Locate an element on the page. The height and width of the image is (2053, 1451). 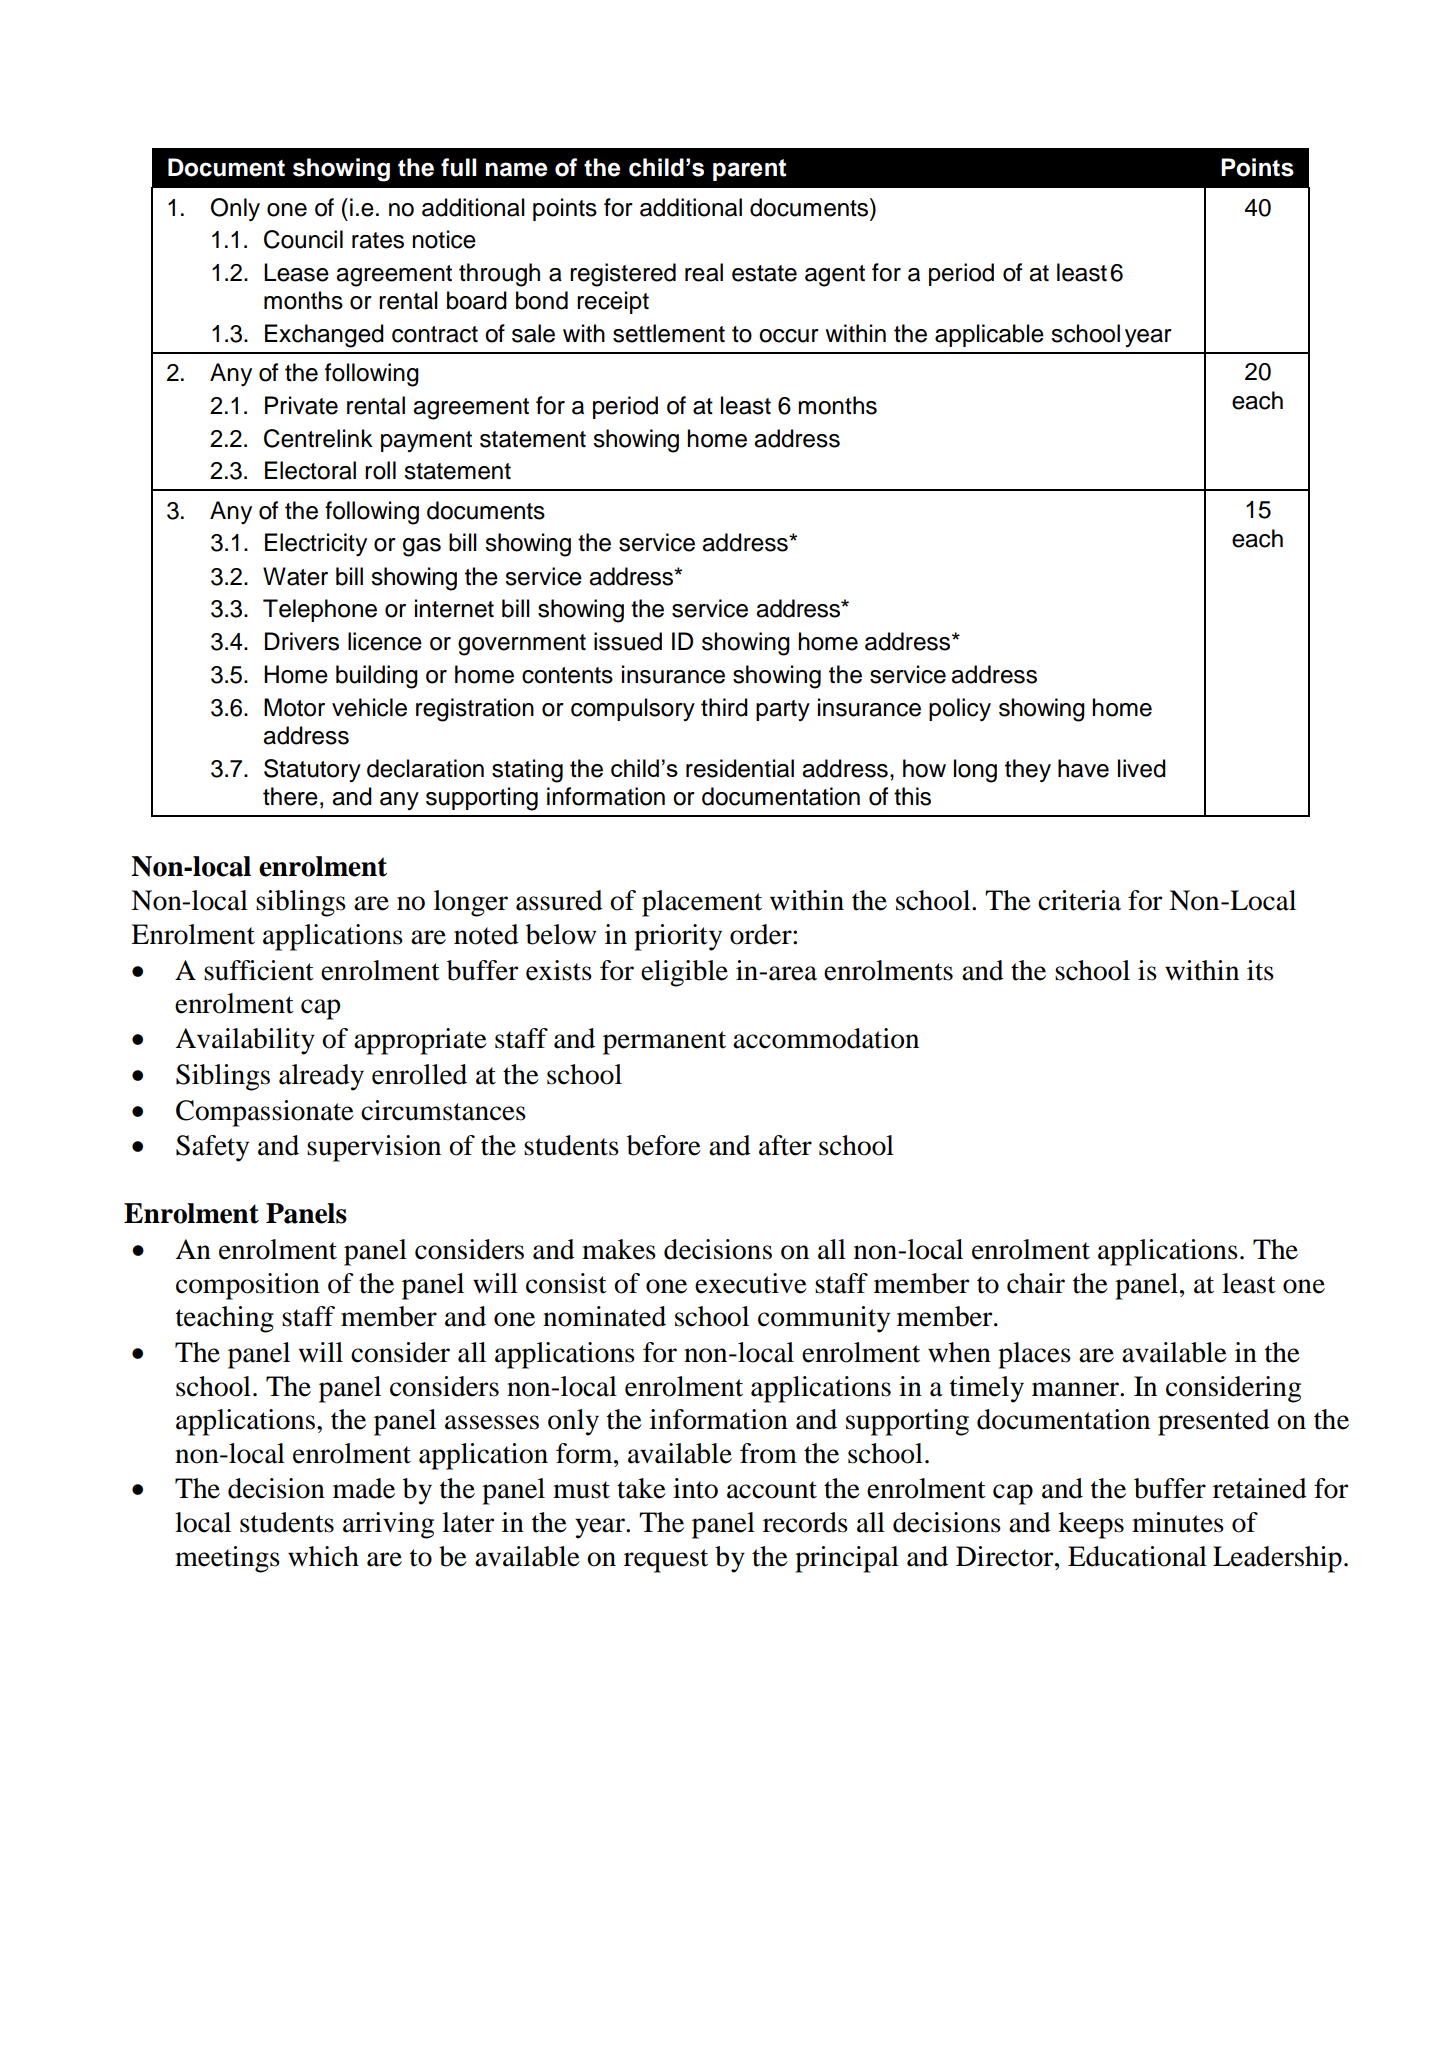
applicable is located at coordinates (989, 335).
